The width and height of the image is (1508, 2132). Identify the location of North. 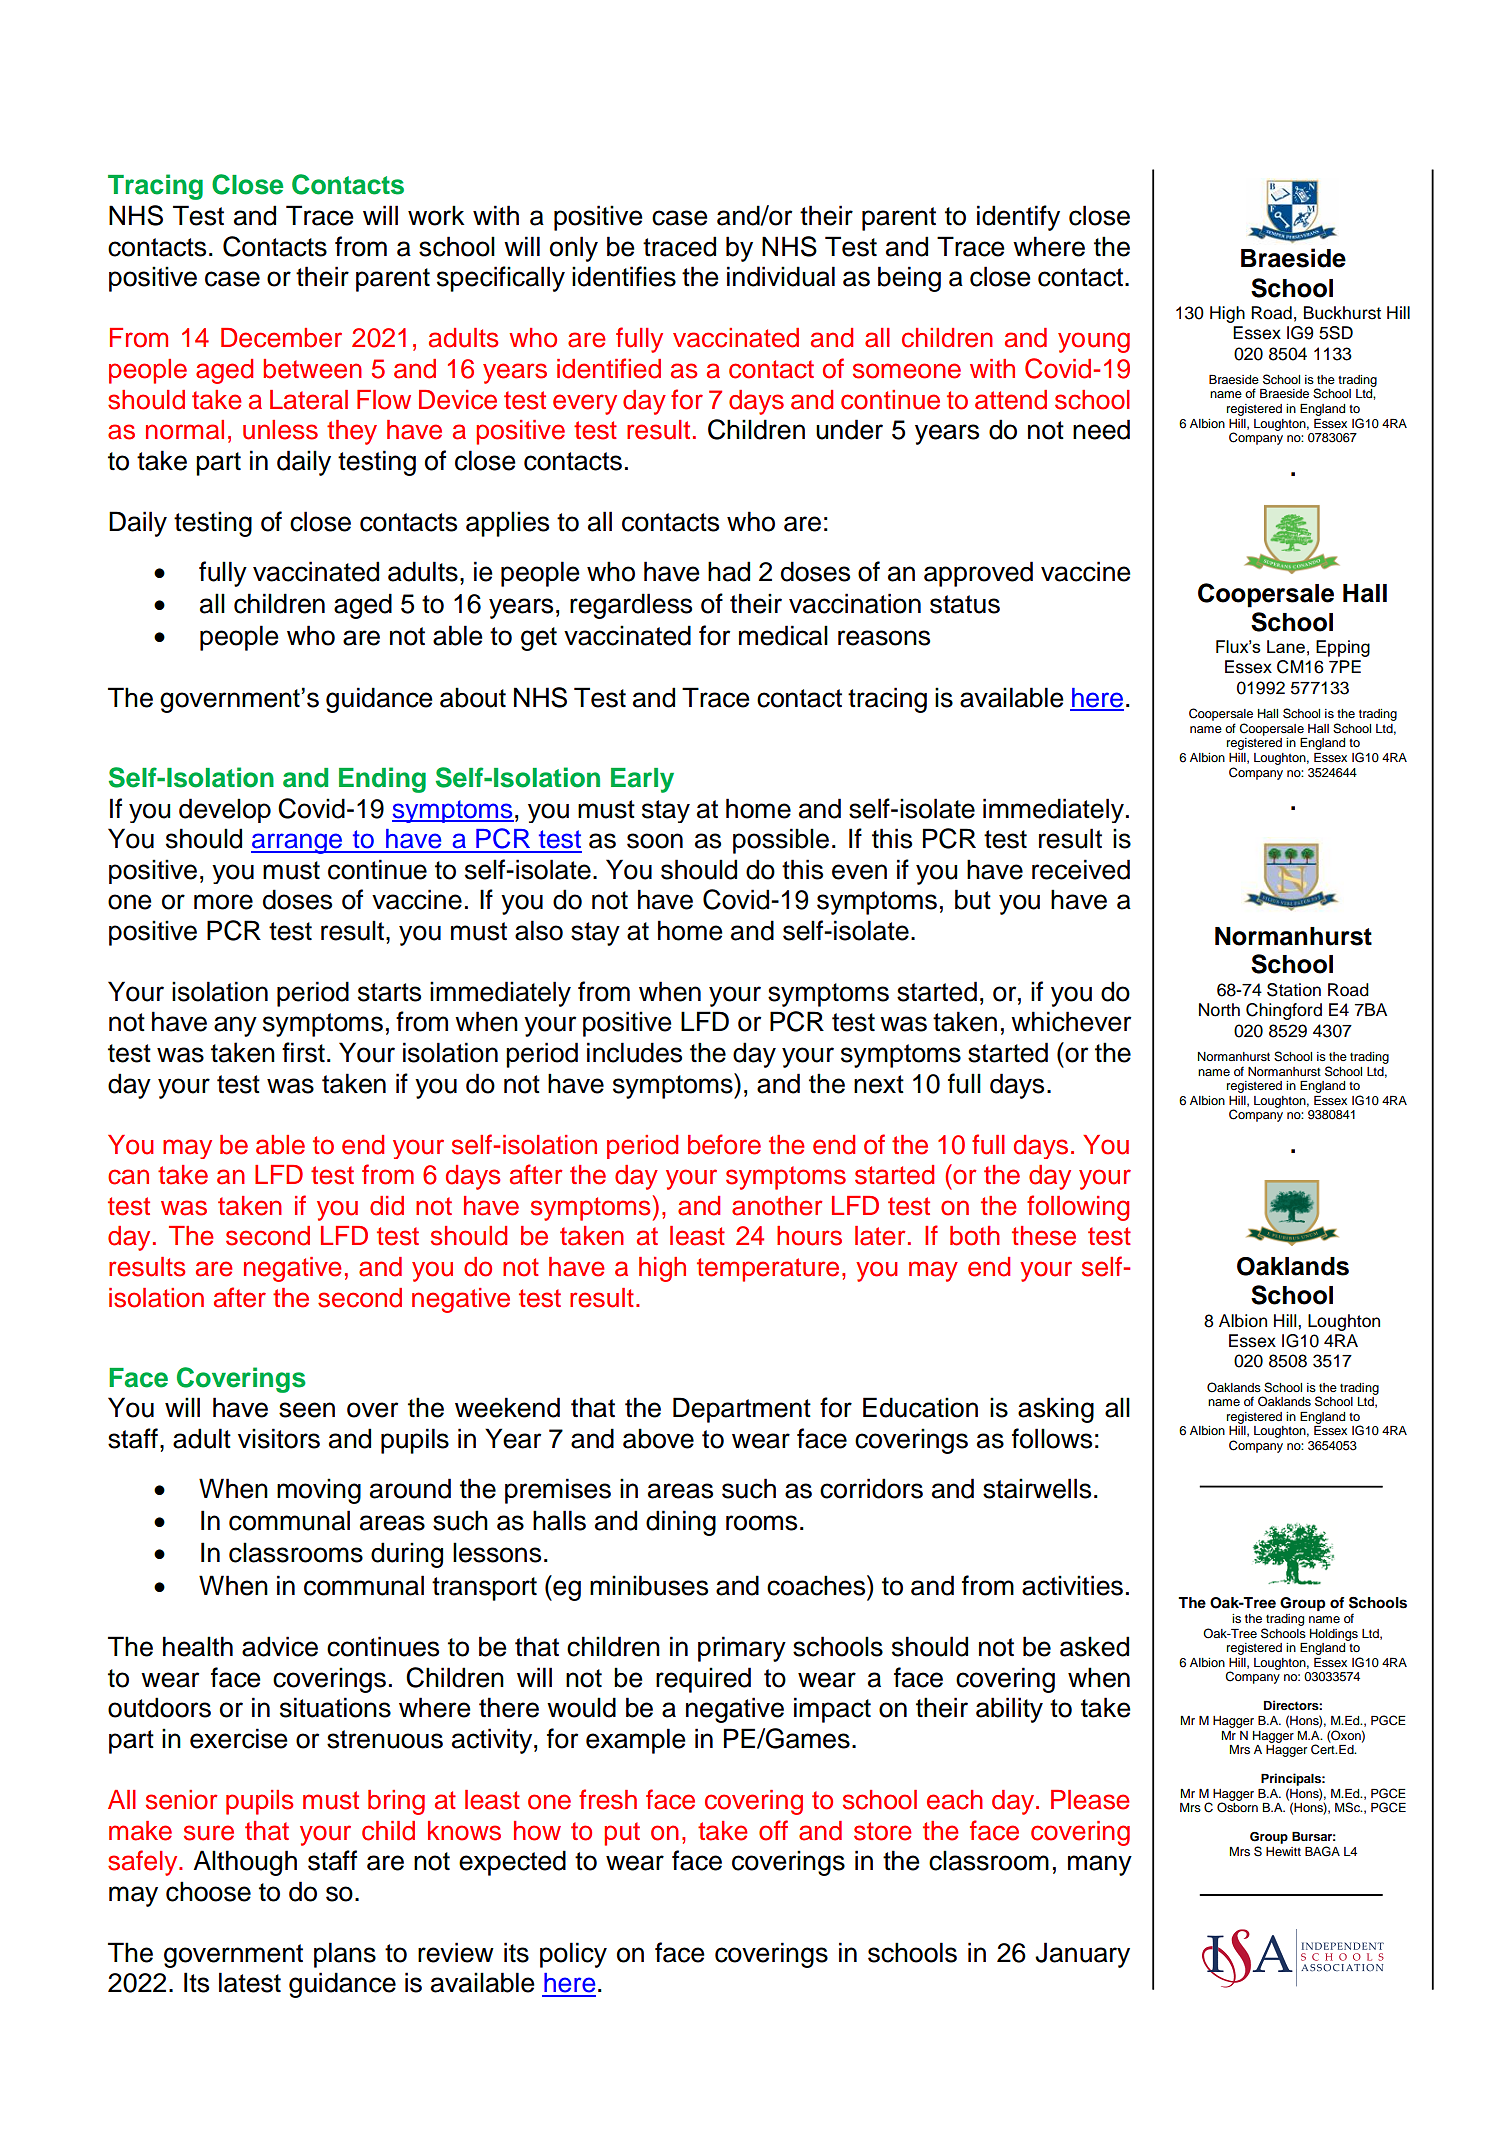
(1219, 1010).
